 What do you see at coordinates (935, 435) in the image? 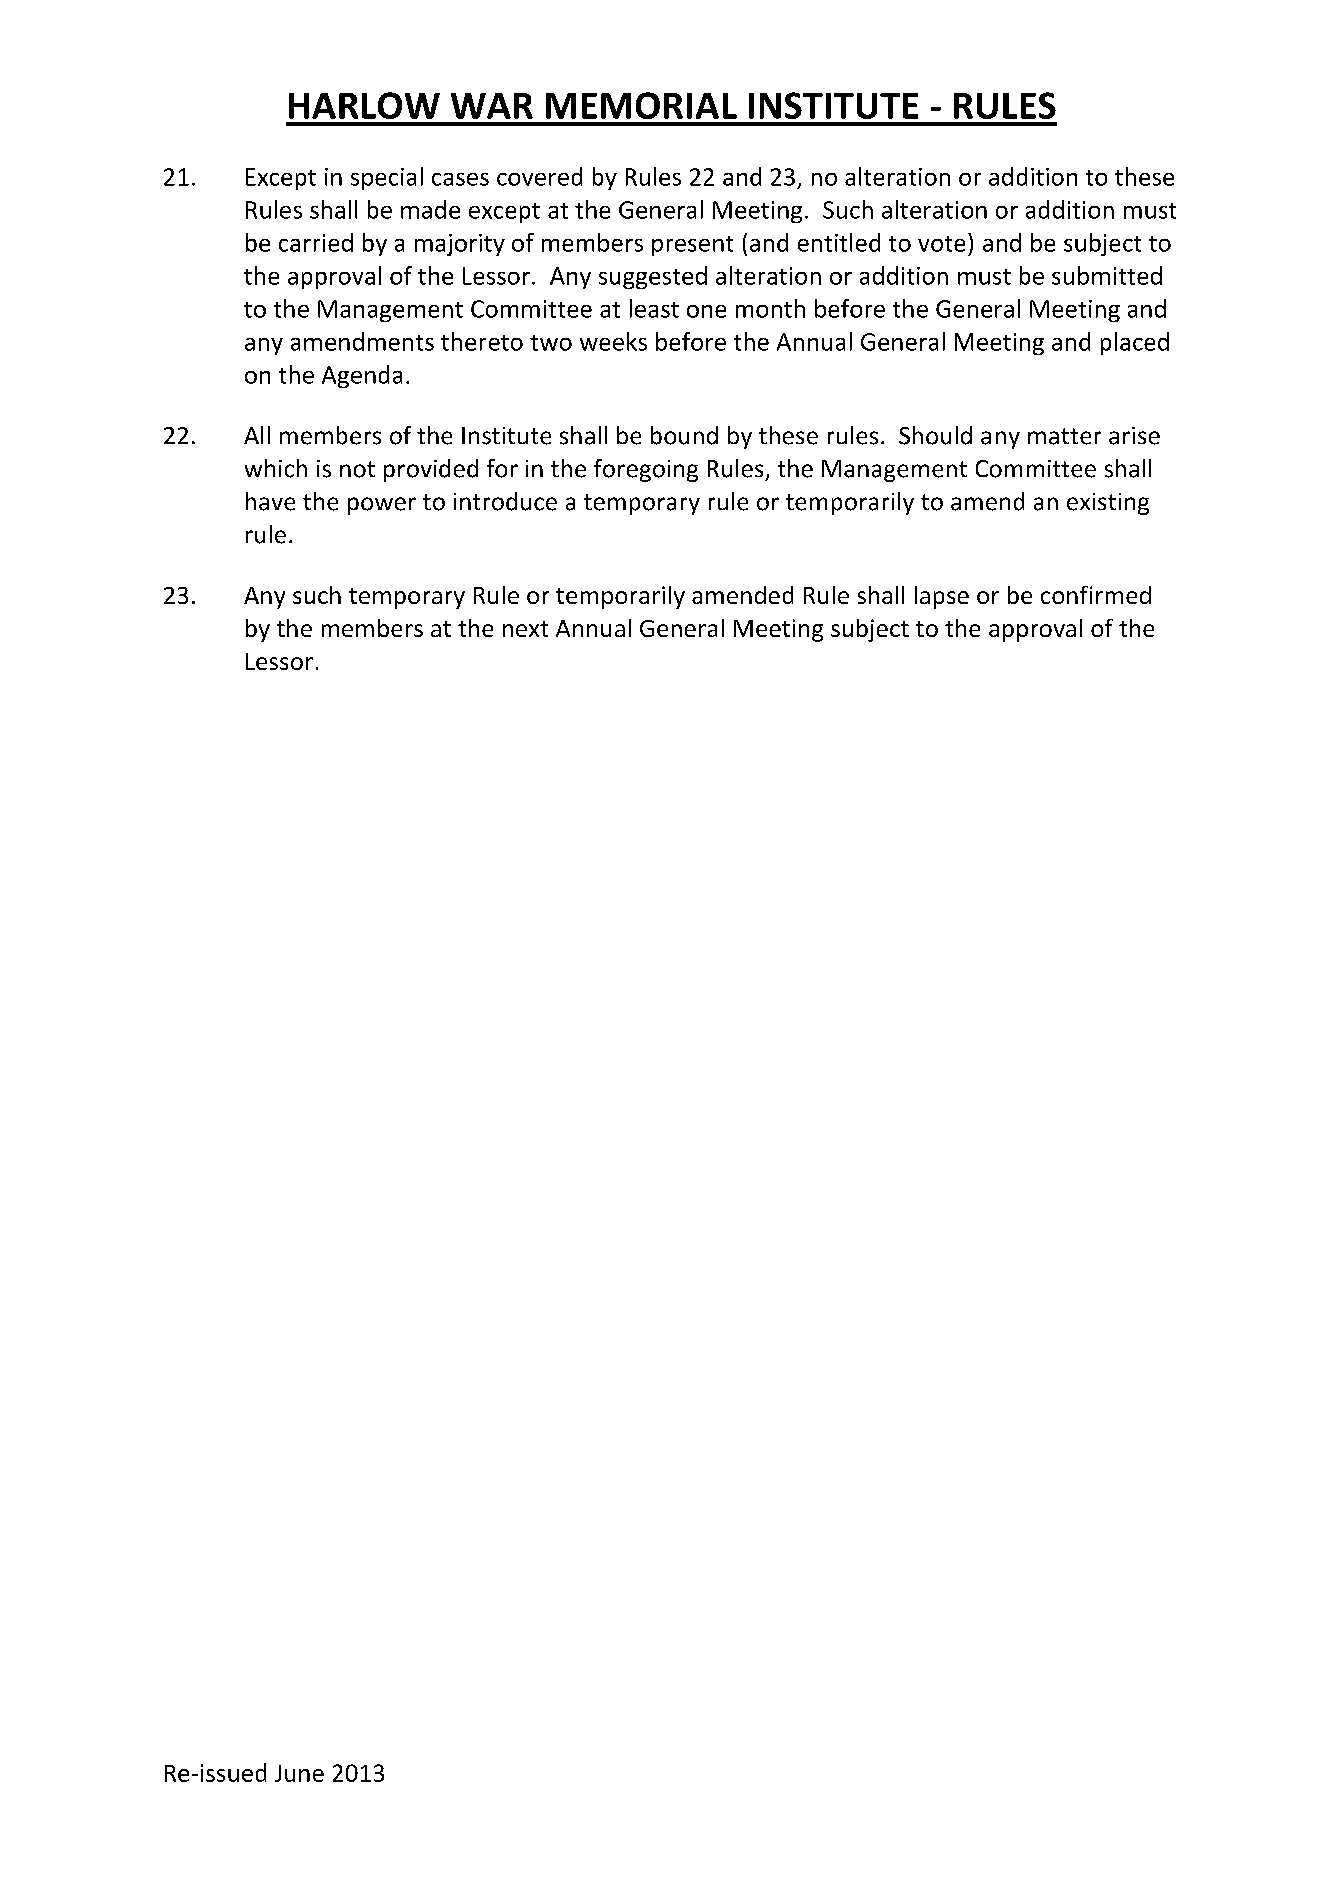
I see `Should` at bounding box center [935, 435].
